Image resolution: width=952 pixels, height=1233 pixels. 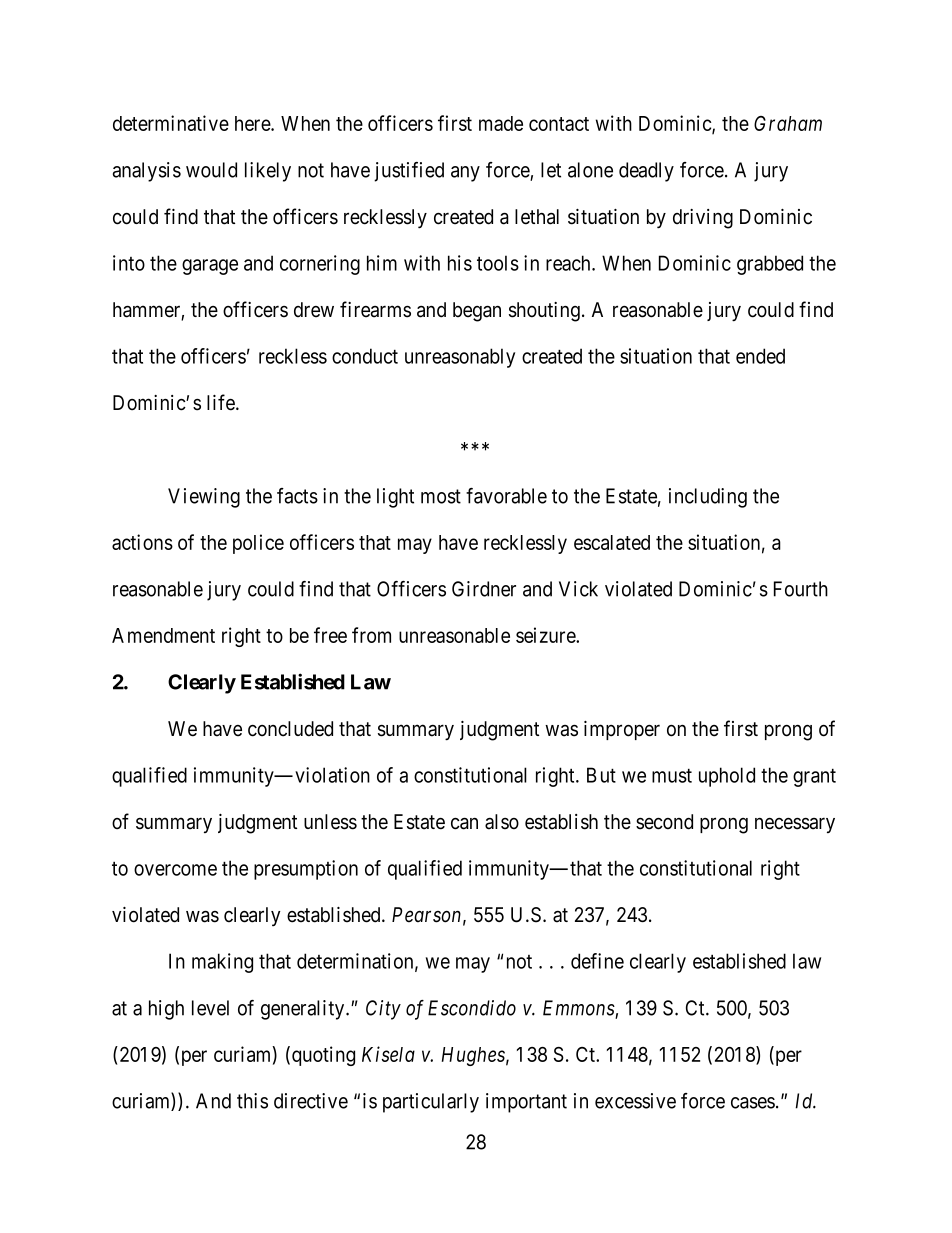 What do you see at coordinates (788, 123) in the screenshot?
I see `Graham` at bounding box center [788, 123].
